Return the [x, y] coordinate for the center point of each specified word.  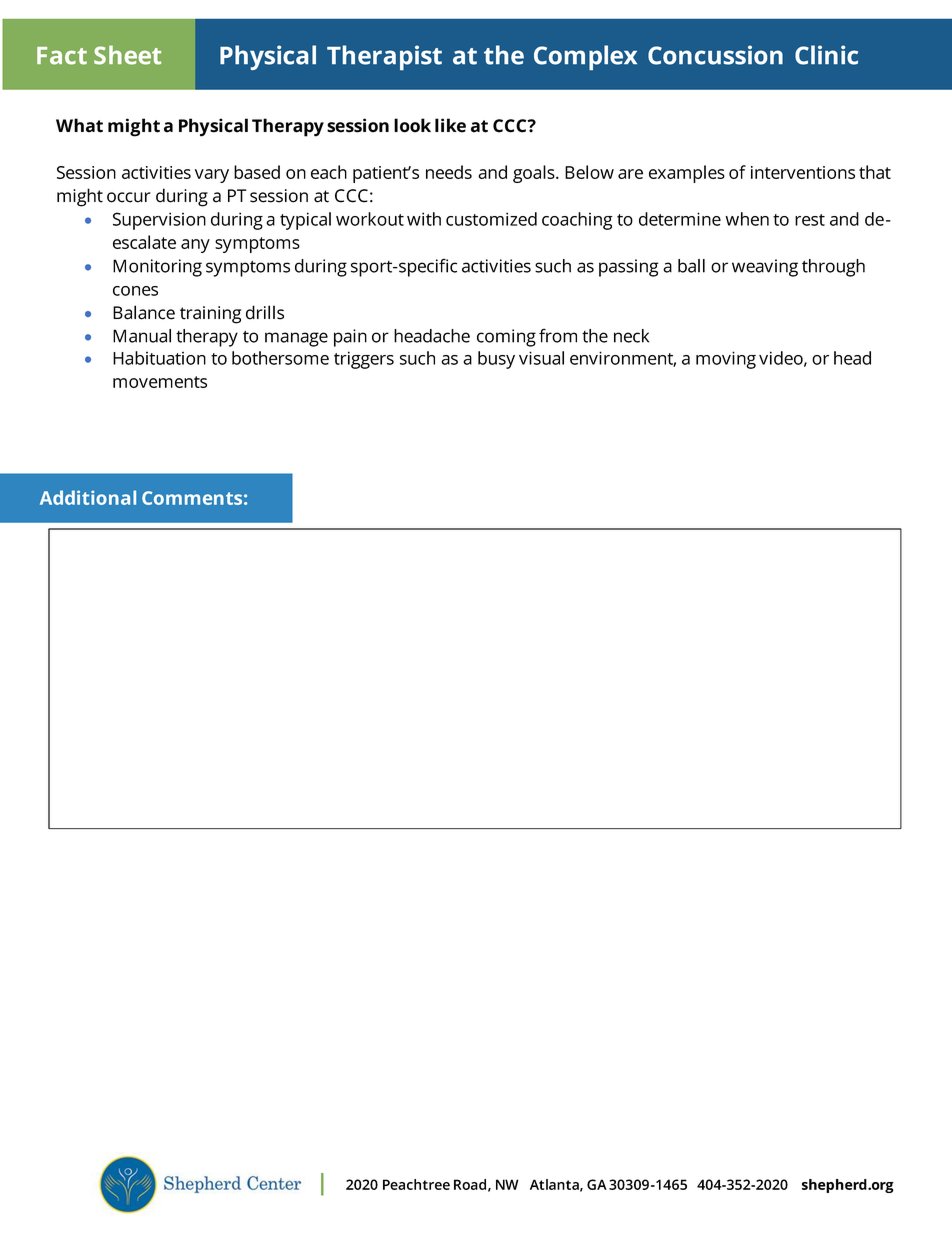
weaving [765, 268]
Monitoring [157, 268]
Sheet [127, 55]
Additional [88, 497]
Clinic [826, 55]
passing [629, 268]
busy [496, 360]
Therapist [384, 57]
